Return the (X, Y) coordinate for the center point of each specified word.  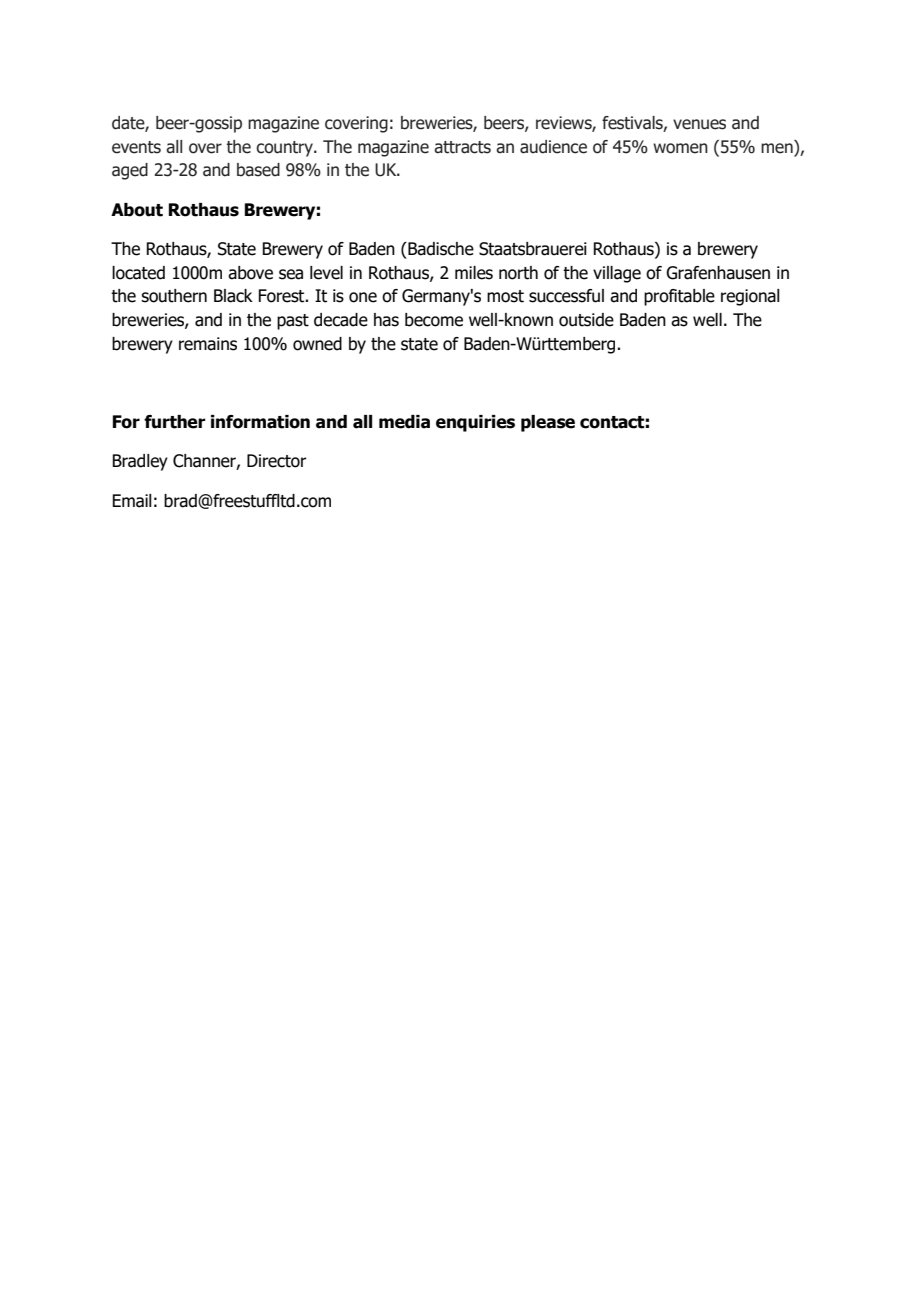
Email (132, 501)
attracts (462, 147)
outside (586, 320)
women (680, 148)
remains (208, 344)
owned (317, 344)
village (617, 274)
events (136, 147)
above (250, 273)
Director (277, 461)
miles (474, 273)
